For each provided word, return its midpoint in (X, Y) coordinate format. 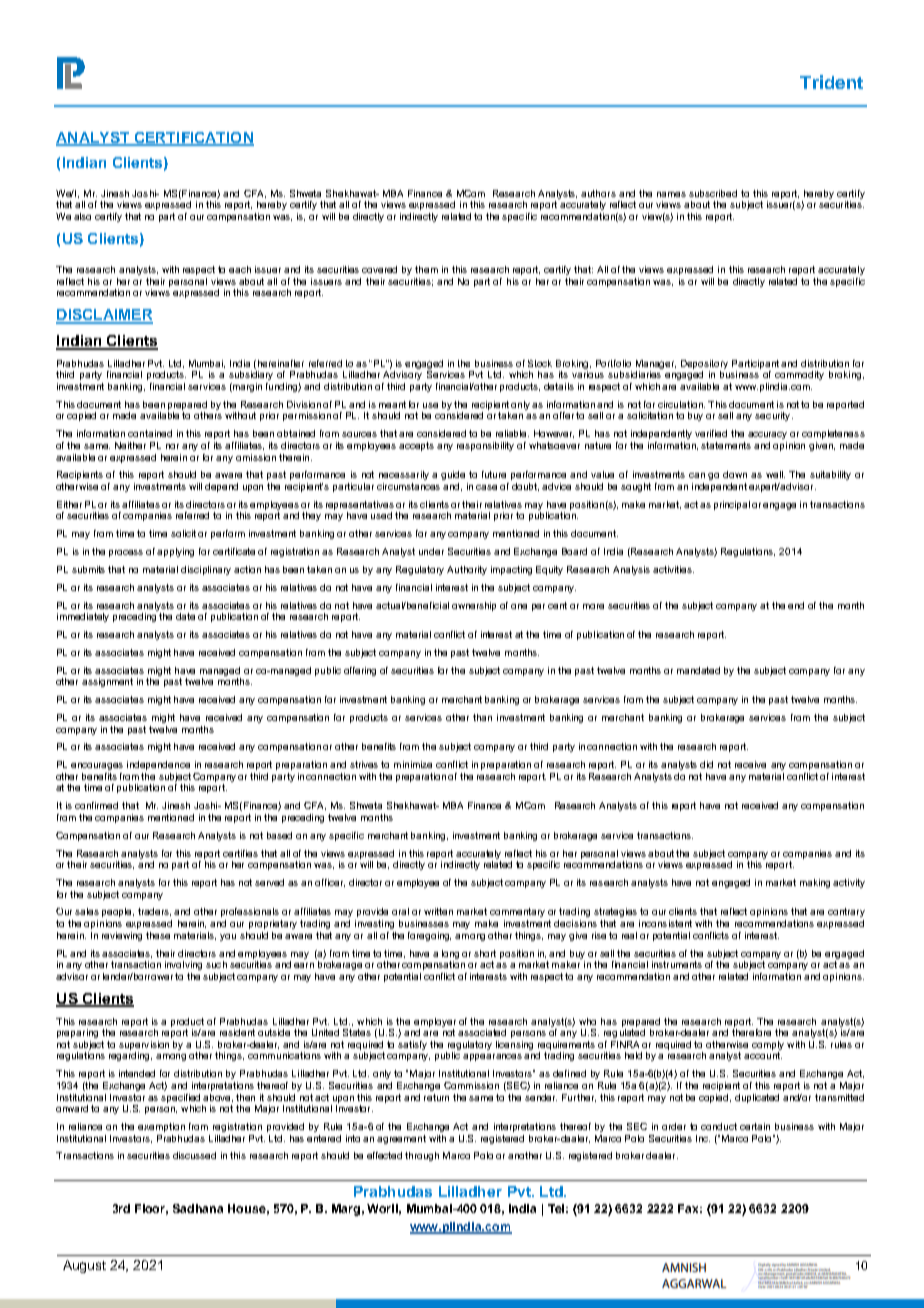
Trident (831, 82)
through (422, 1156)
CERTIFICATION (193, 139)
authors (598, 193)
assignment (107, 682)
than (482, 717)
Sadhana (198, 1208)
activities (673, 569)
